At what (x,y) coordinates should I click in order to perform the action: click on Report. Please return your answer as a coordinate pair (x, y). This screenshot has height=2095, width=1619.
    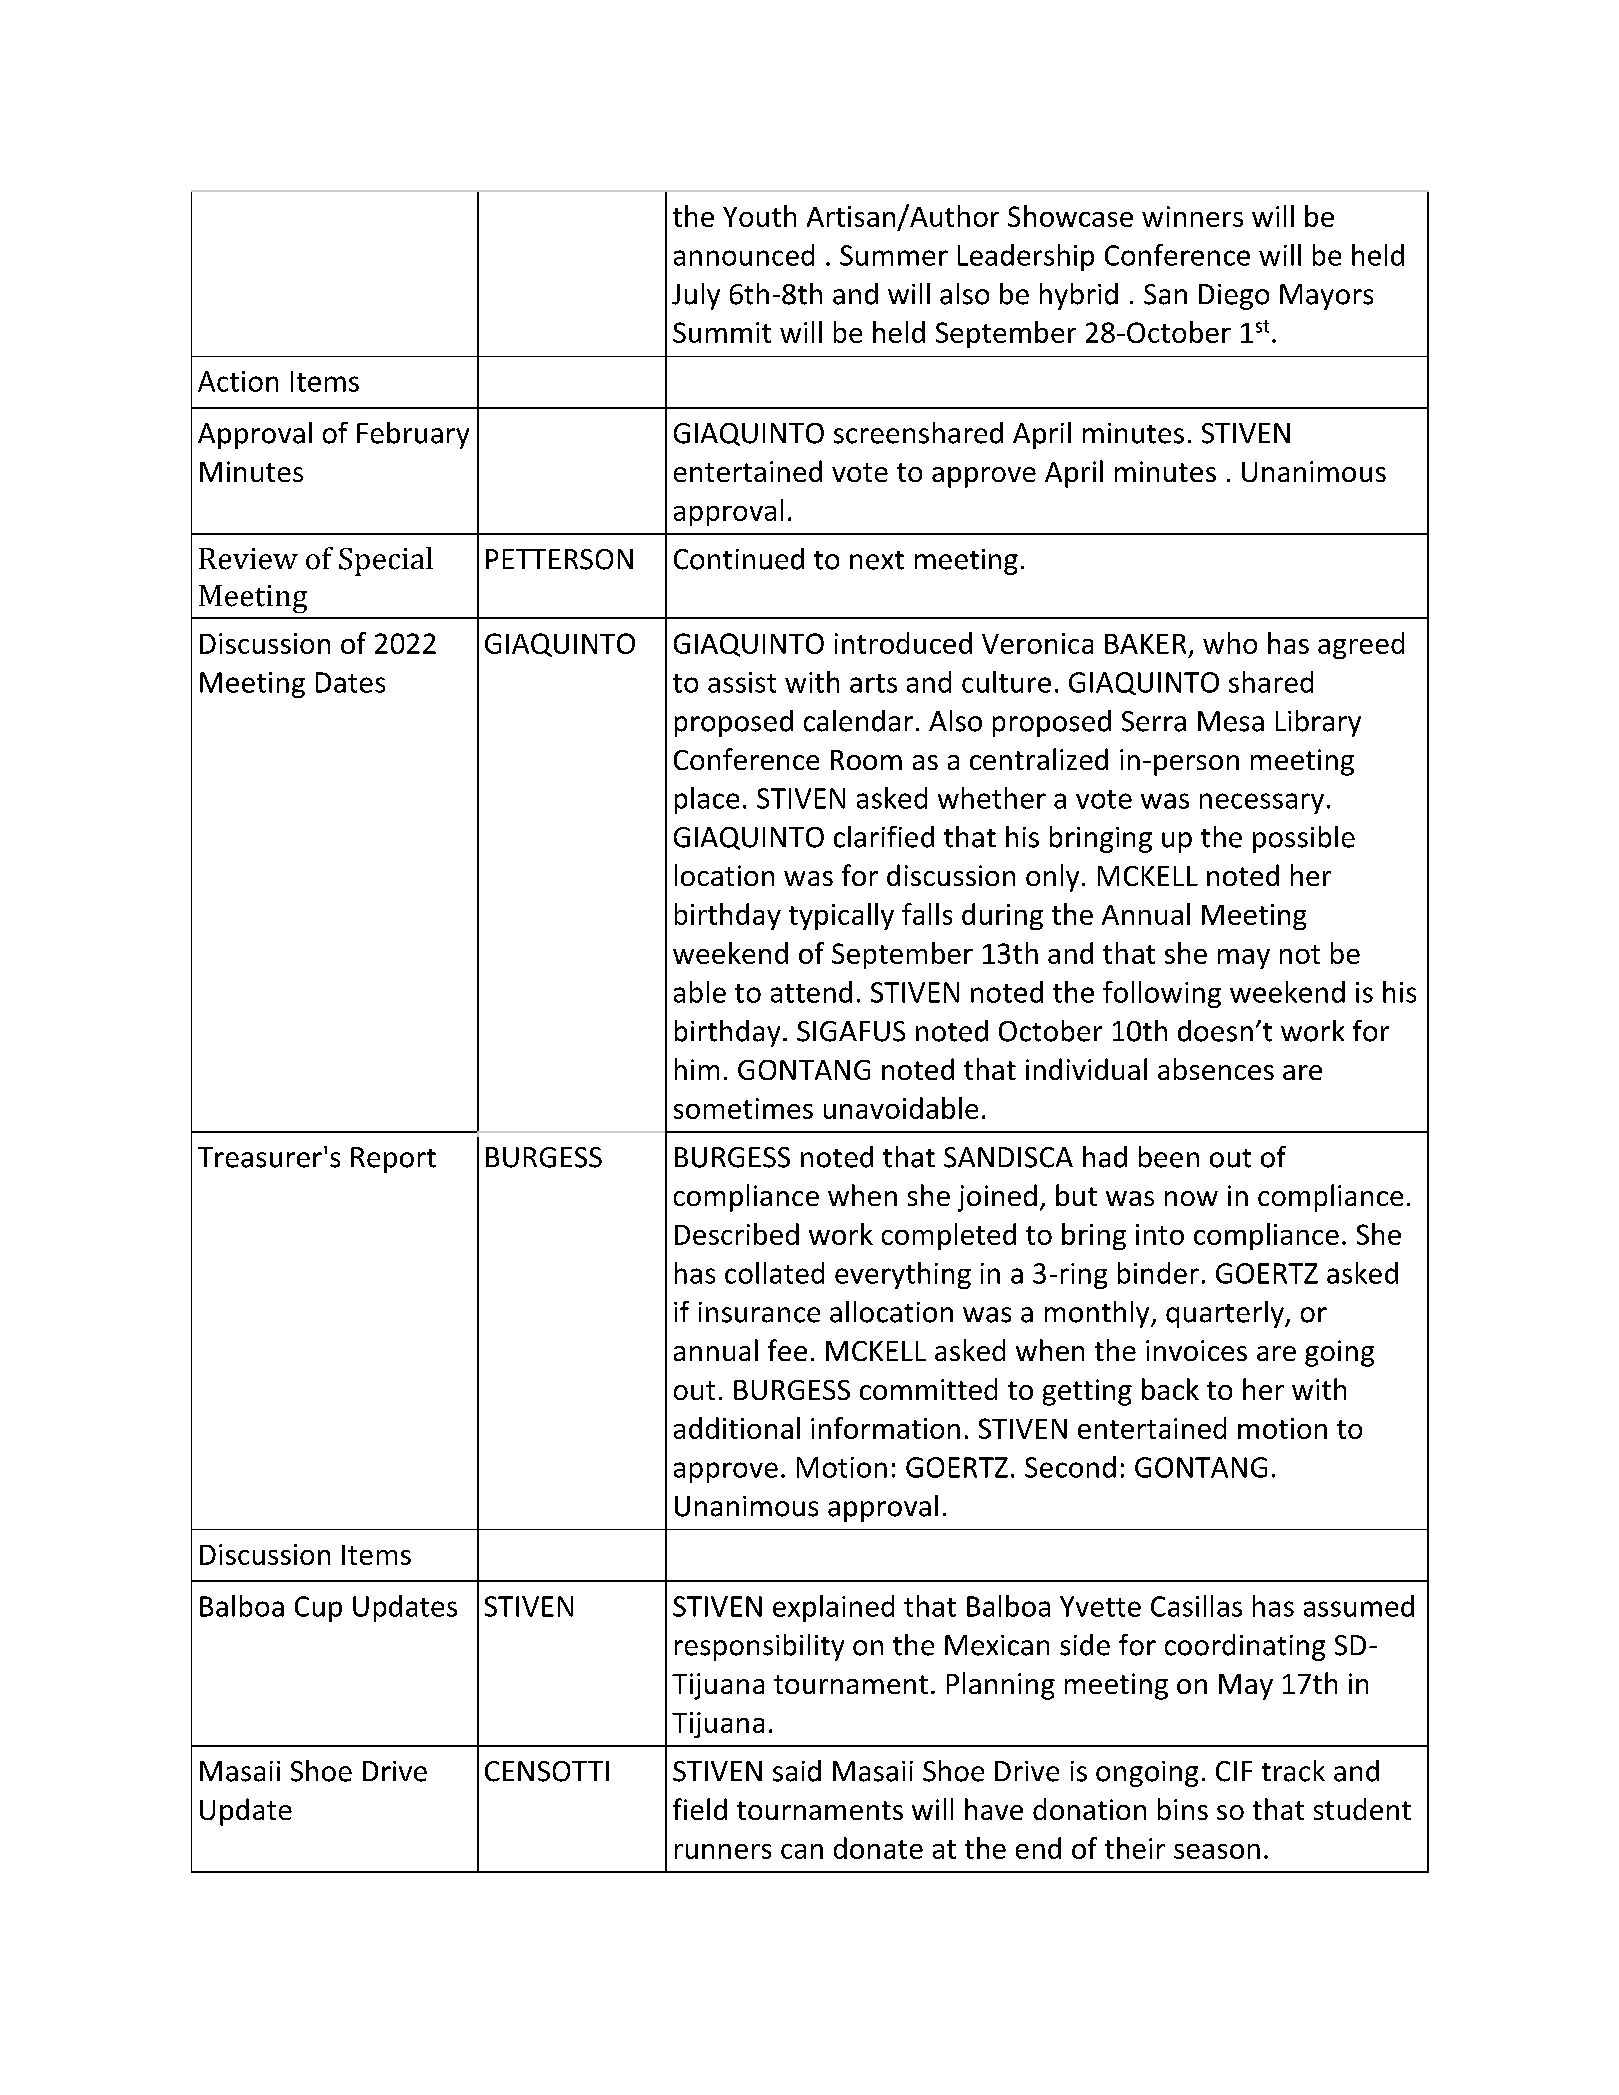
    Looking at the image, I should click on (393, 1160).
